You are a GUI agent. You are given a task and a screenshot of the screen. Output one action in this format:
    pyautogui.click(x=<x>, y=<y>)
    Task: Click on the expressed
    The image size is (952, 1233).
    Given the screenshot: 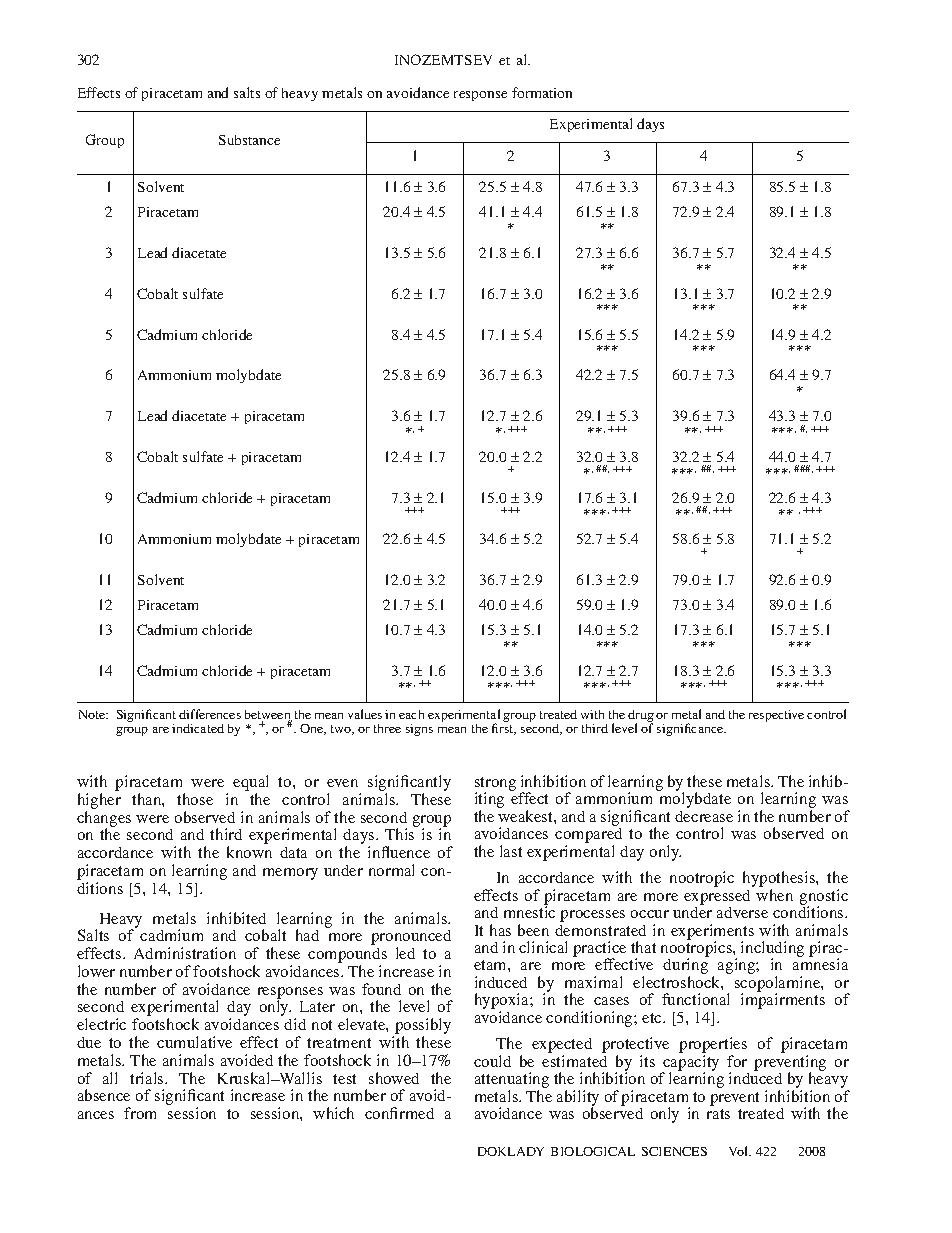 What is the action you would take?
    pyautogui.click(x=717, y=897)
